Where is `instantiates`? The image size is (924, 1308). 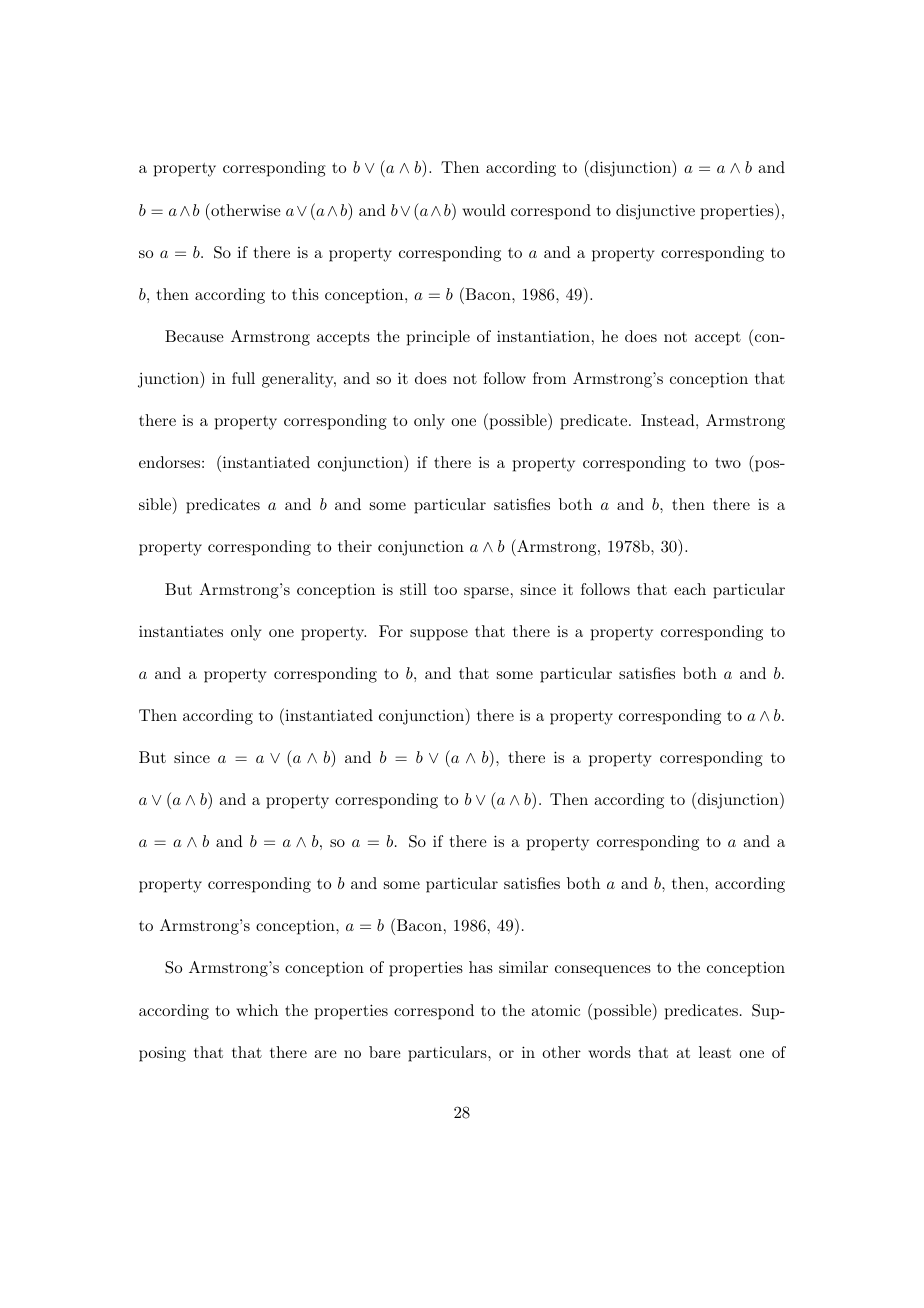 instantiates is located at coordinates (181, 631).
